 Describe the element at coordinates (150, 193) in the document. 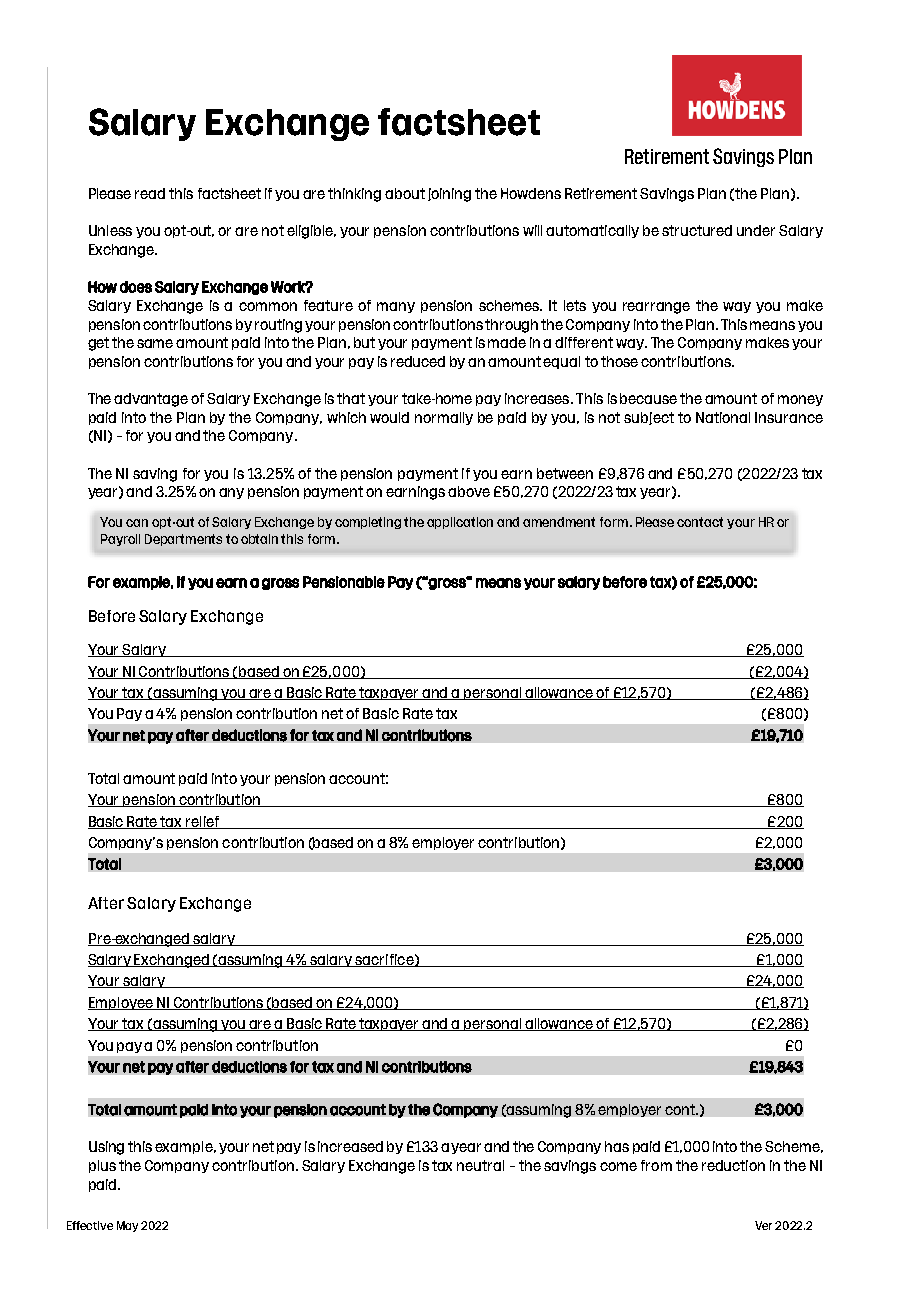

I see `read` at that location.
